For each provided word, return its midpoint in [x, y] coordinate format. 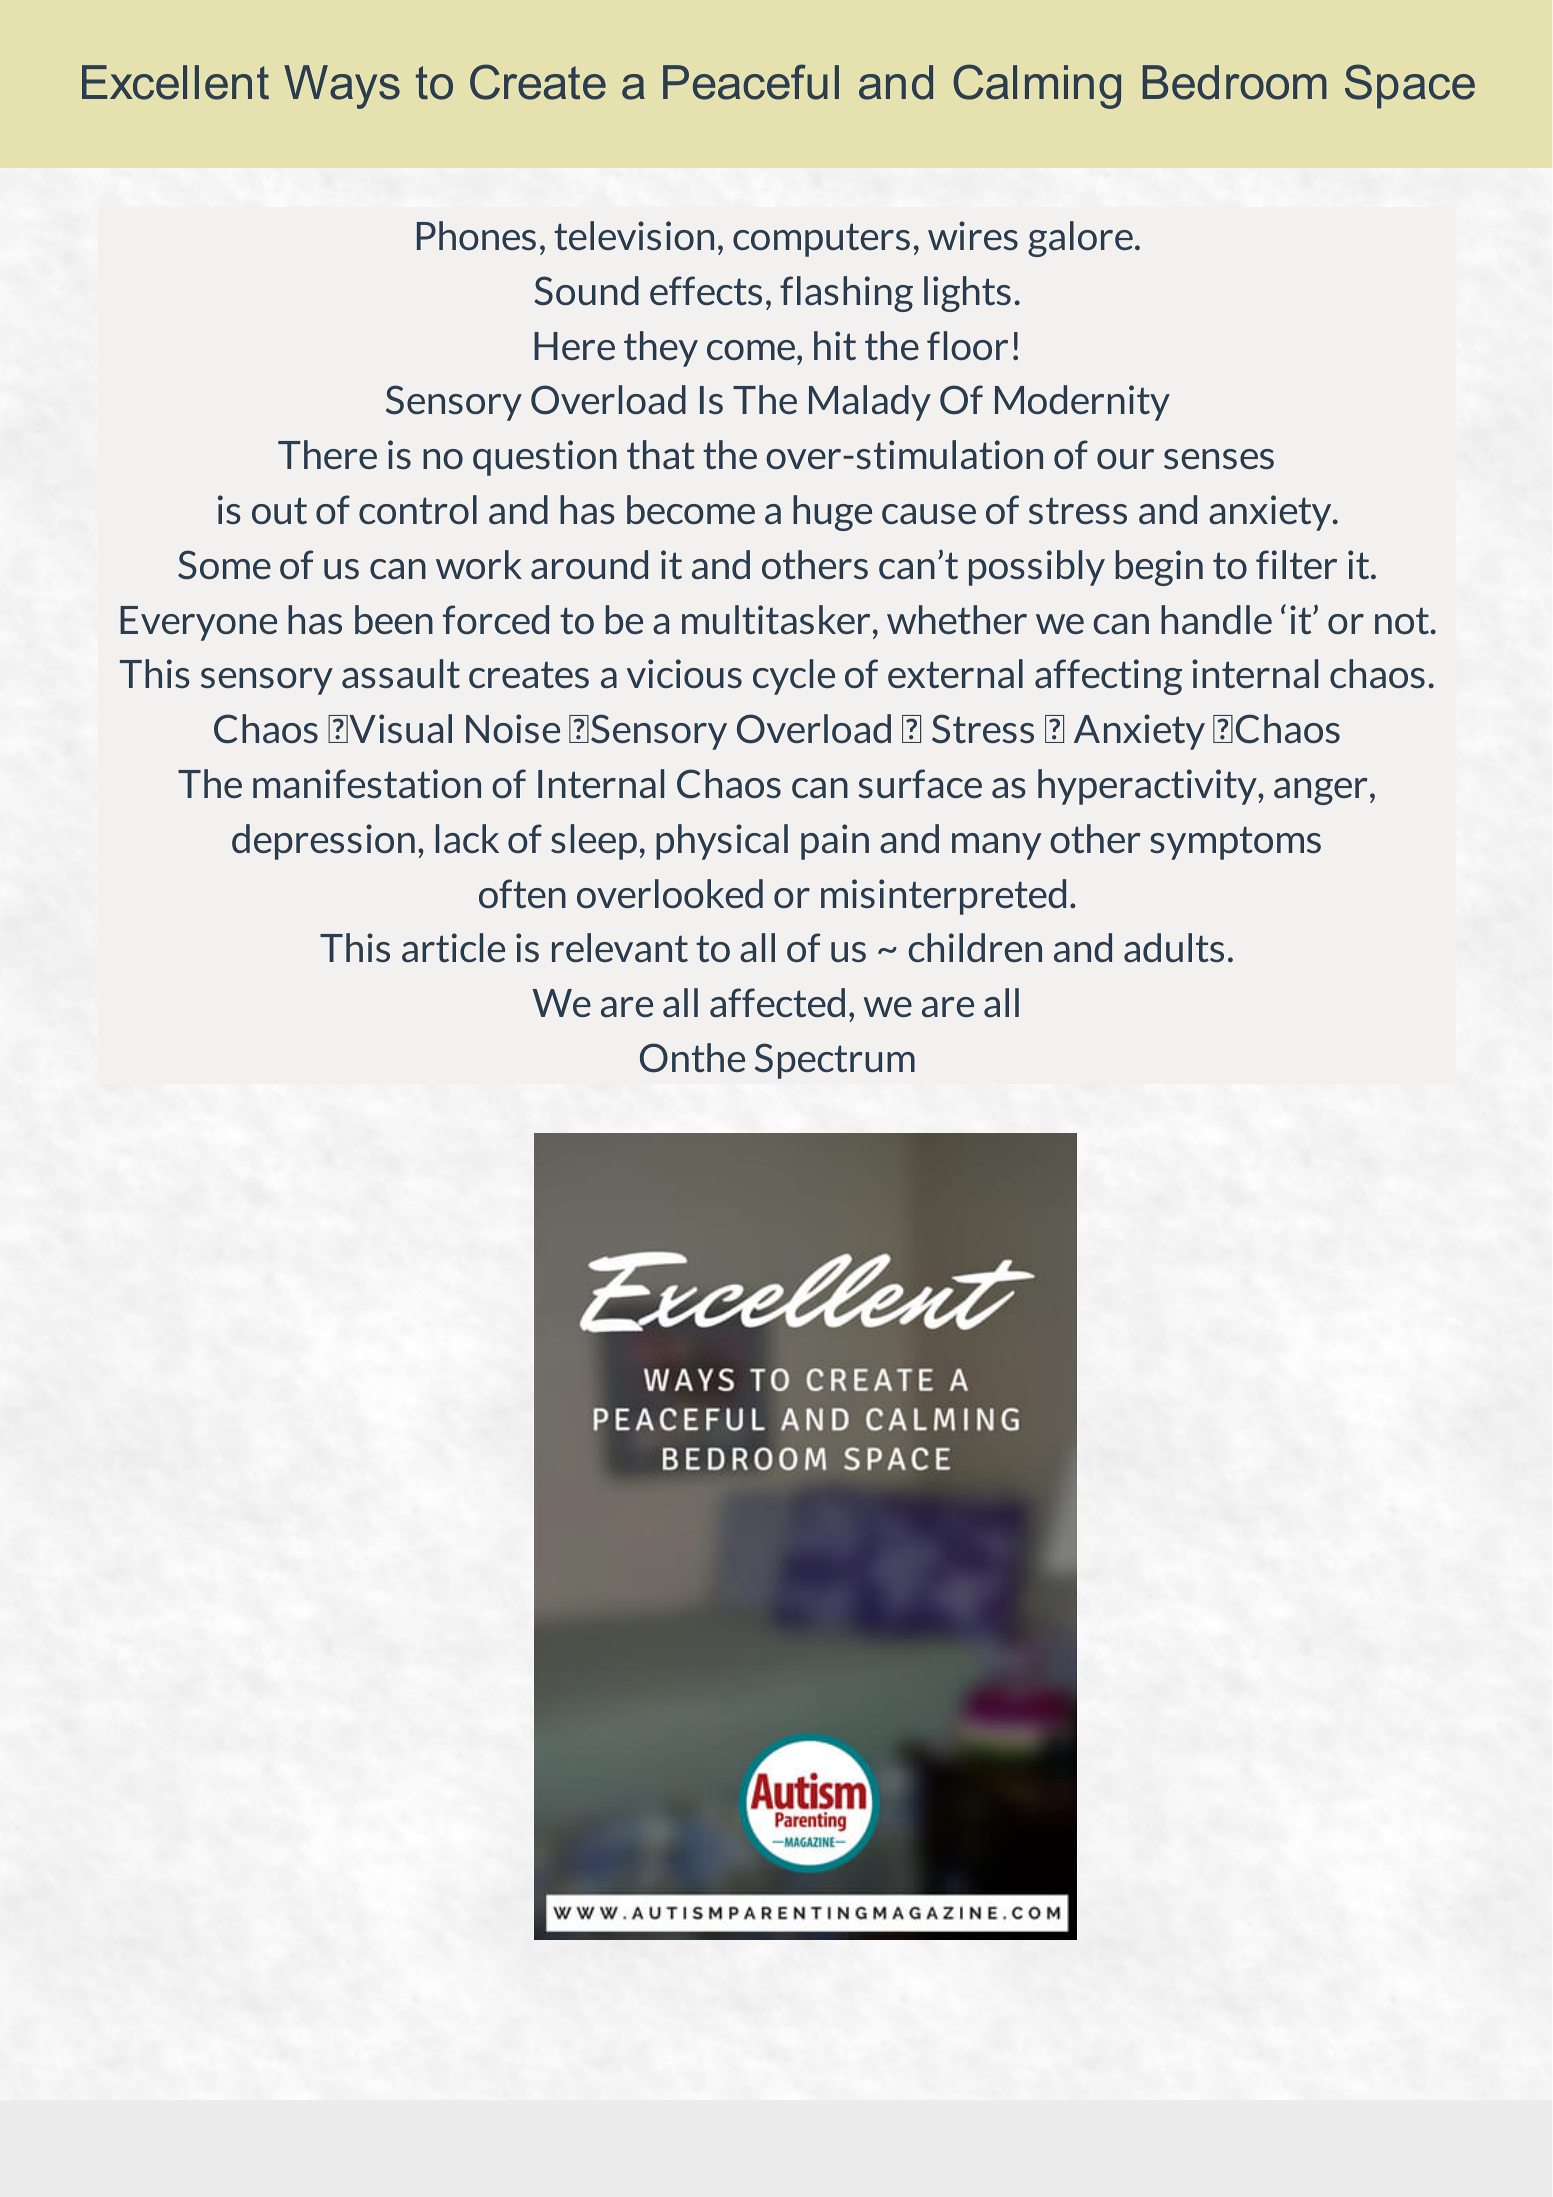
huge [832, 513]
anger [1320, 791]
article [453, 948]
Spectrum [835, 1061]
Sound [586, 291]
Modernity [1082, 403]
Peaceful [751, 82]
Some [224, 565]
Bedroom [1235, 82]
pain [835, 842]
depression [323, 842]
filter [1296, 564]
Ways [342, 87]
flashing [846, 294]
